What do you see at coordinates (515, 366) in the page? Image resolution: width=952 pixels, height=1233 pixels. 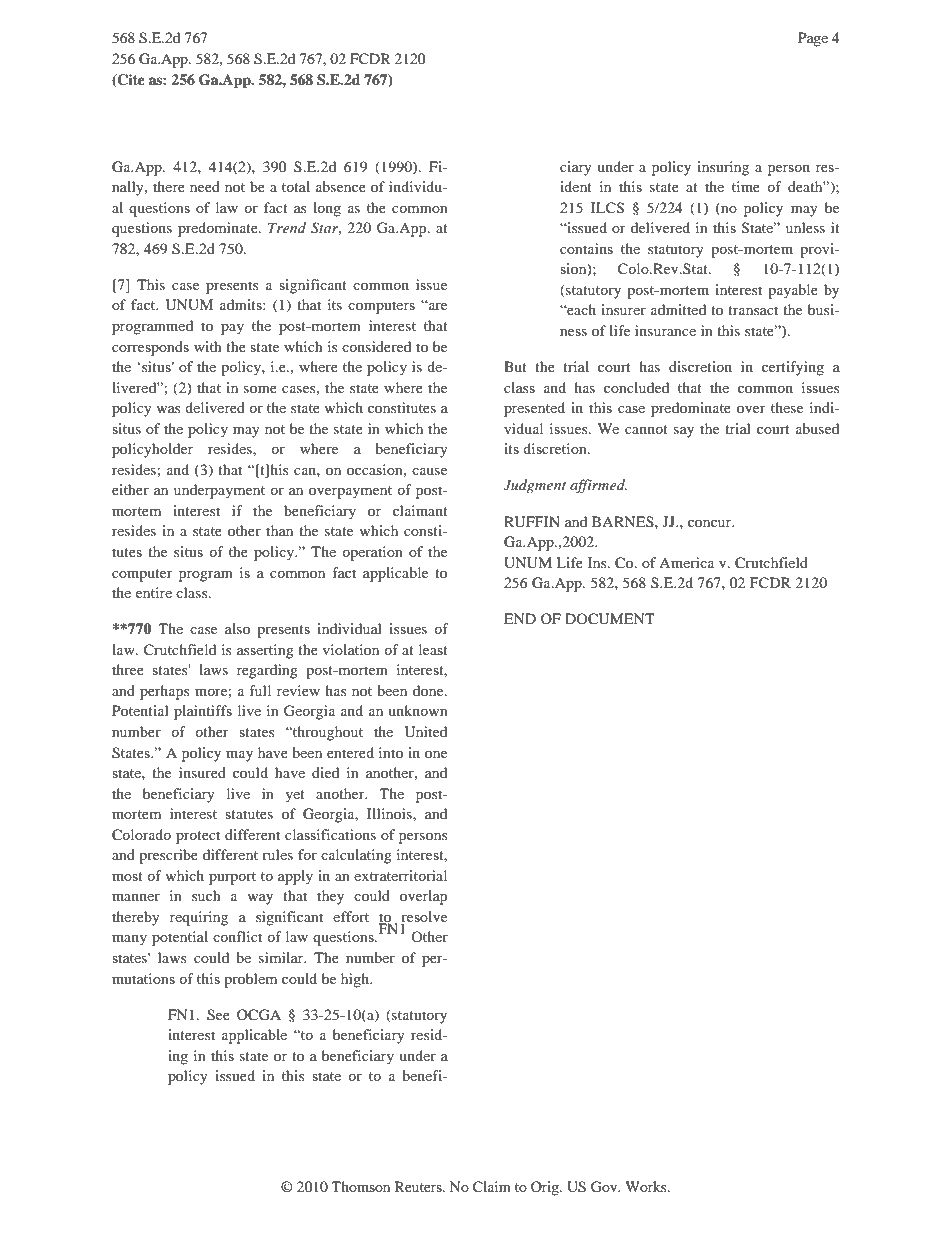 I see `But` at bounding box center [515, 366].
